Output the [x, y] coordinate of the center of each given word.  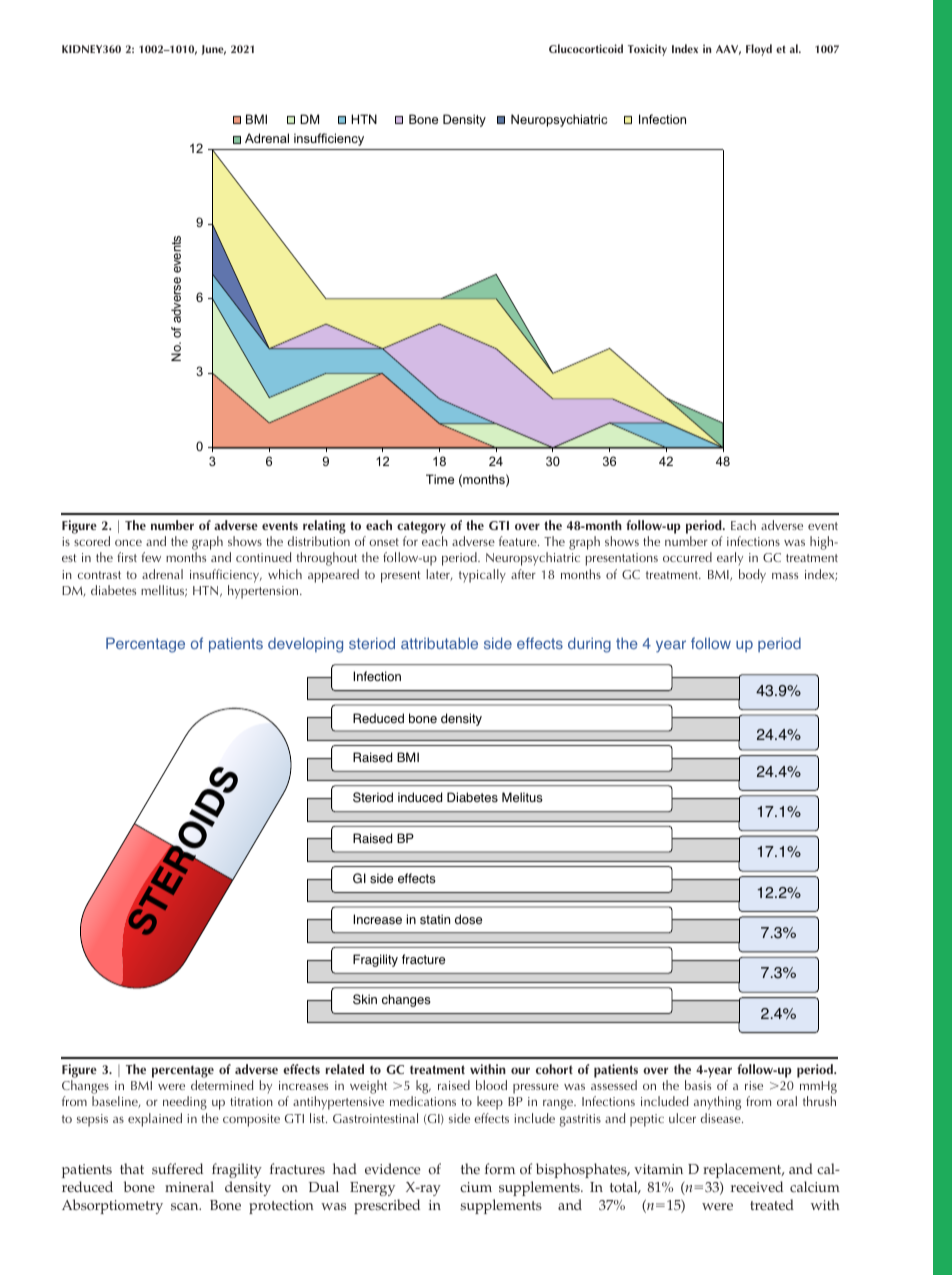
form [500, 1168]
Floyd [759, 50]
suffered [177, 1169]
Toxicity [647, 50]
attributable [439, 643]
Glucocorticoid [586, 48]
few [151, 557]
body [752, 576]
